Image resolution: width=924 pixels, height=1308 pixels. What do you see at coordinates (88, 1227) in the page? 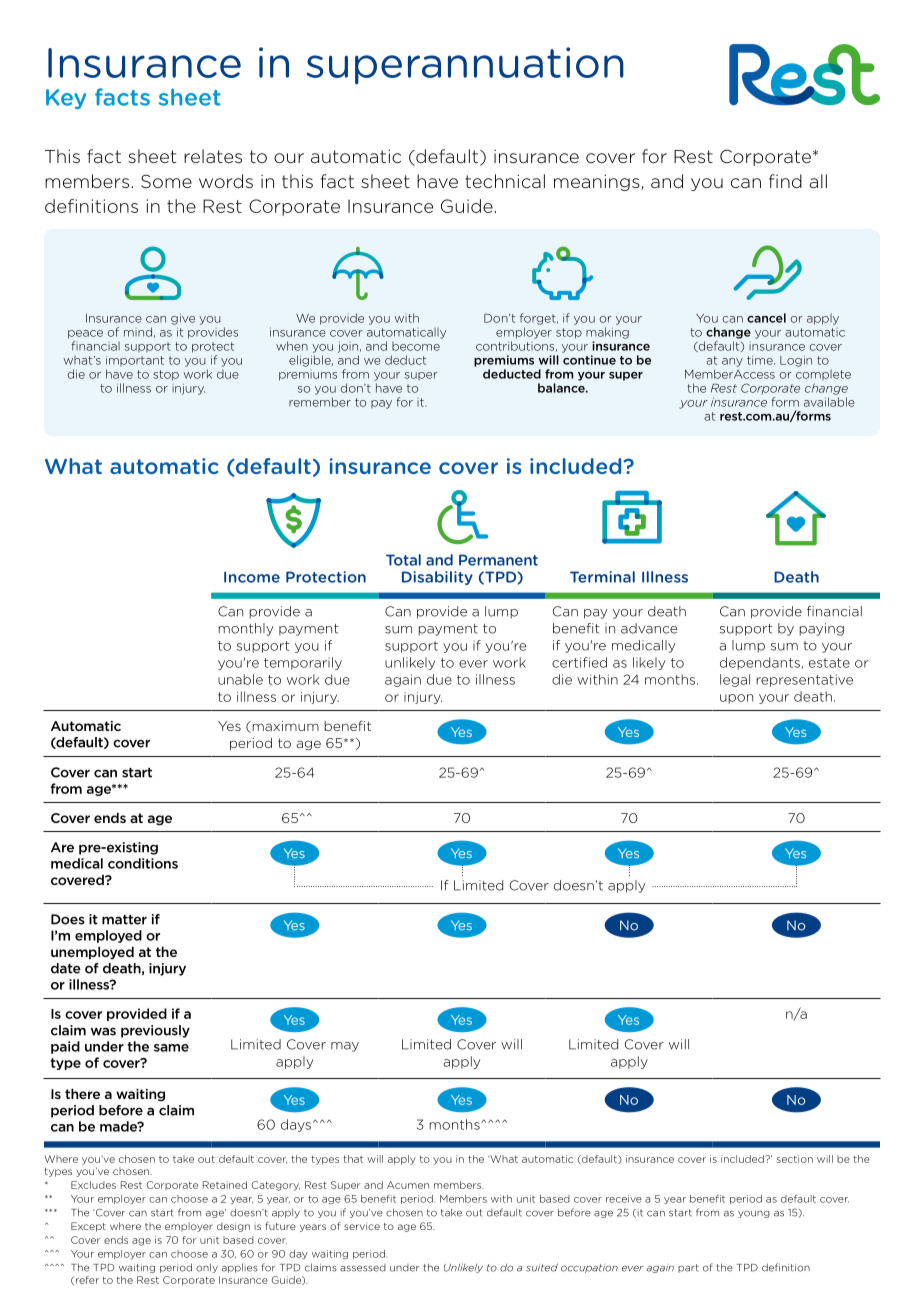
I see `Except` at bounding box center [88, 1227].
